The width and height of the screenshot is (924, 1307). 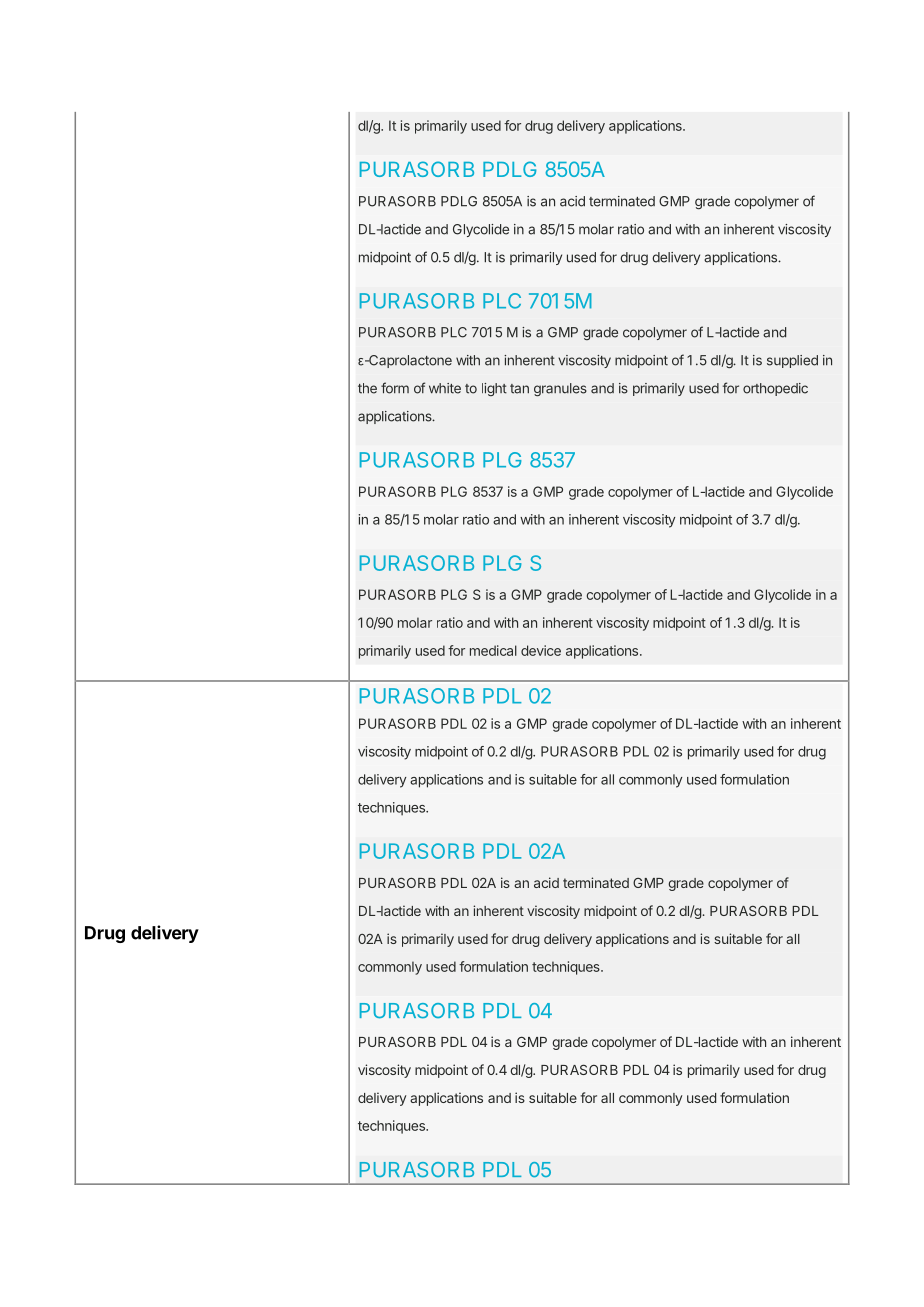 What do you see at coordinates (541, 650) in the screenshot?
I see `device` at bounding box center [541, 650].
